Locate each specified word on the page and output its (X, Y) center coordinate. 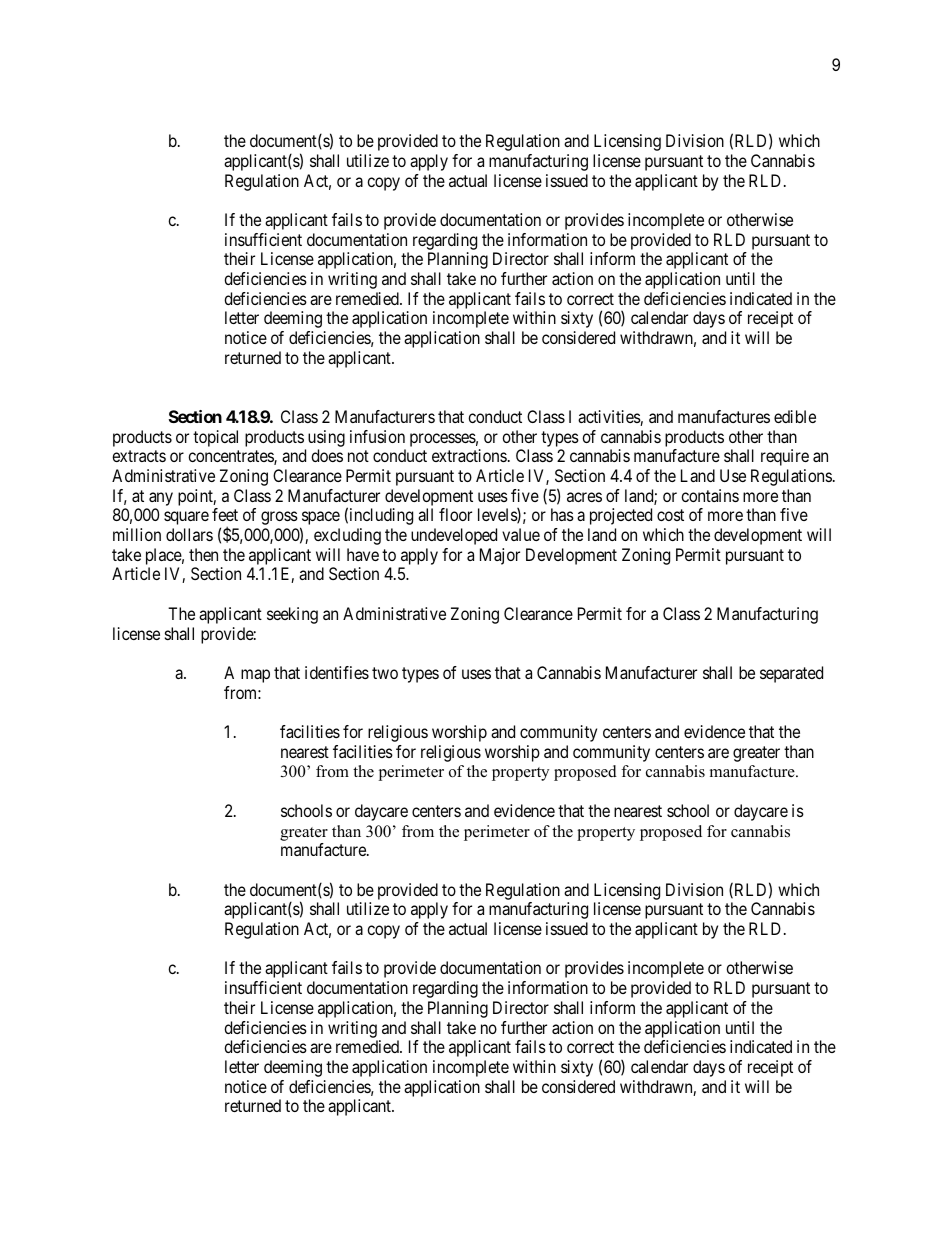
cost (670, 515)
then (203, 554)
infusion (377, 436)
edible (795, 416)
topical (215, 438)
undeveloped (454, 536)
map (255, 676)
